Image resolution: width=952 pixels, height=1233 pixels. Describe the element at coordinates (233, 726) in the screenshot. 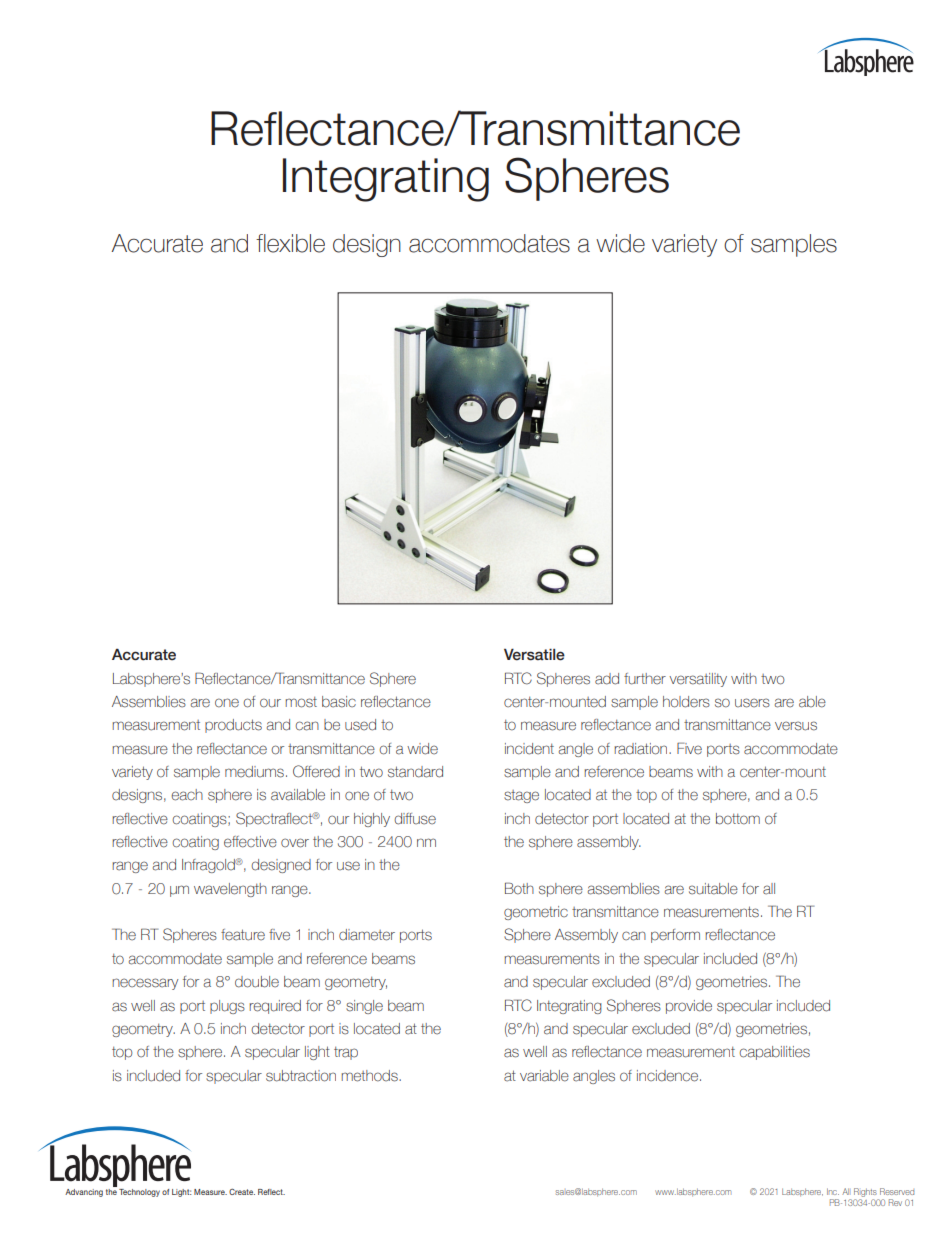

I see `products` at that location.
